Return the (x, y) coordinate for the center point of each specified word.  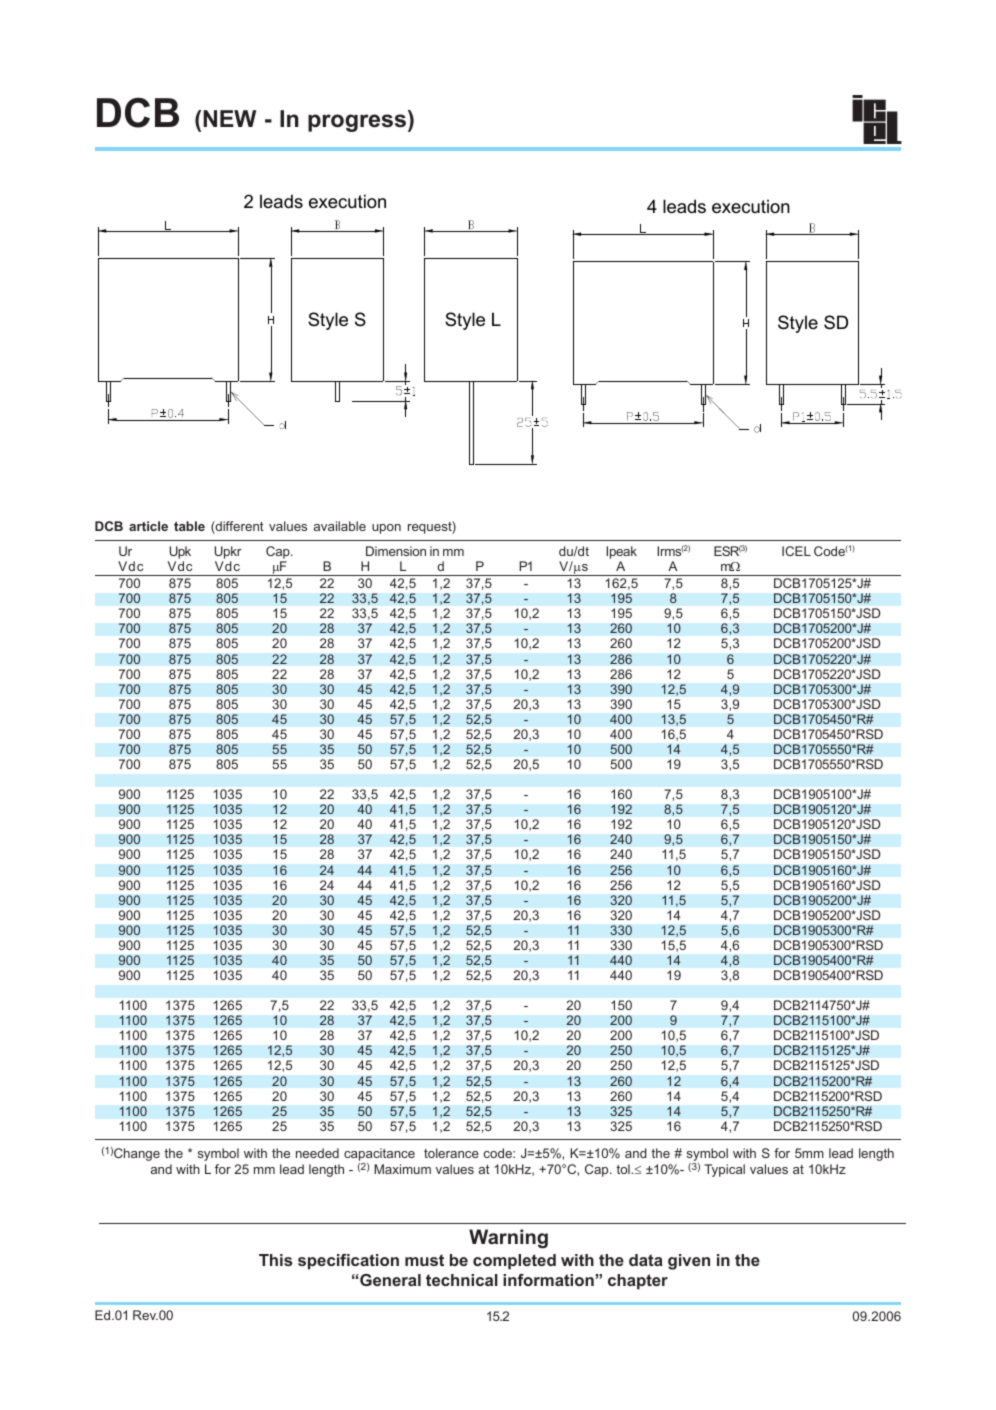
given (689, 1262)
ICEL (796, 551)
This (275, 1260)
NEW (229, 118)
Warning (508, 1238)
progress (357, 123)
